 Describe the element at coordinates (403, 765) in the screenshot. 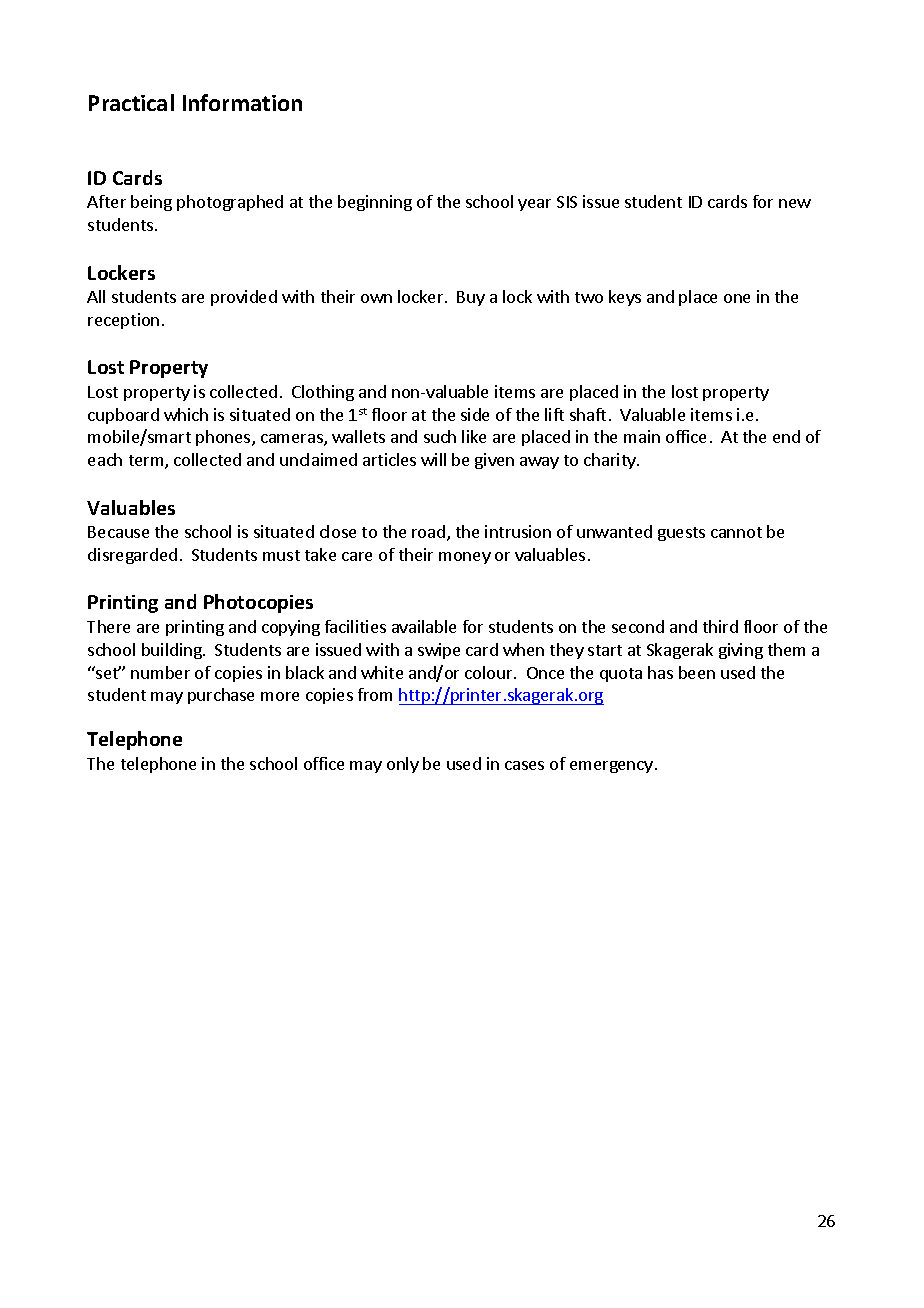

I see `only` at that location.
